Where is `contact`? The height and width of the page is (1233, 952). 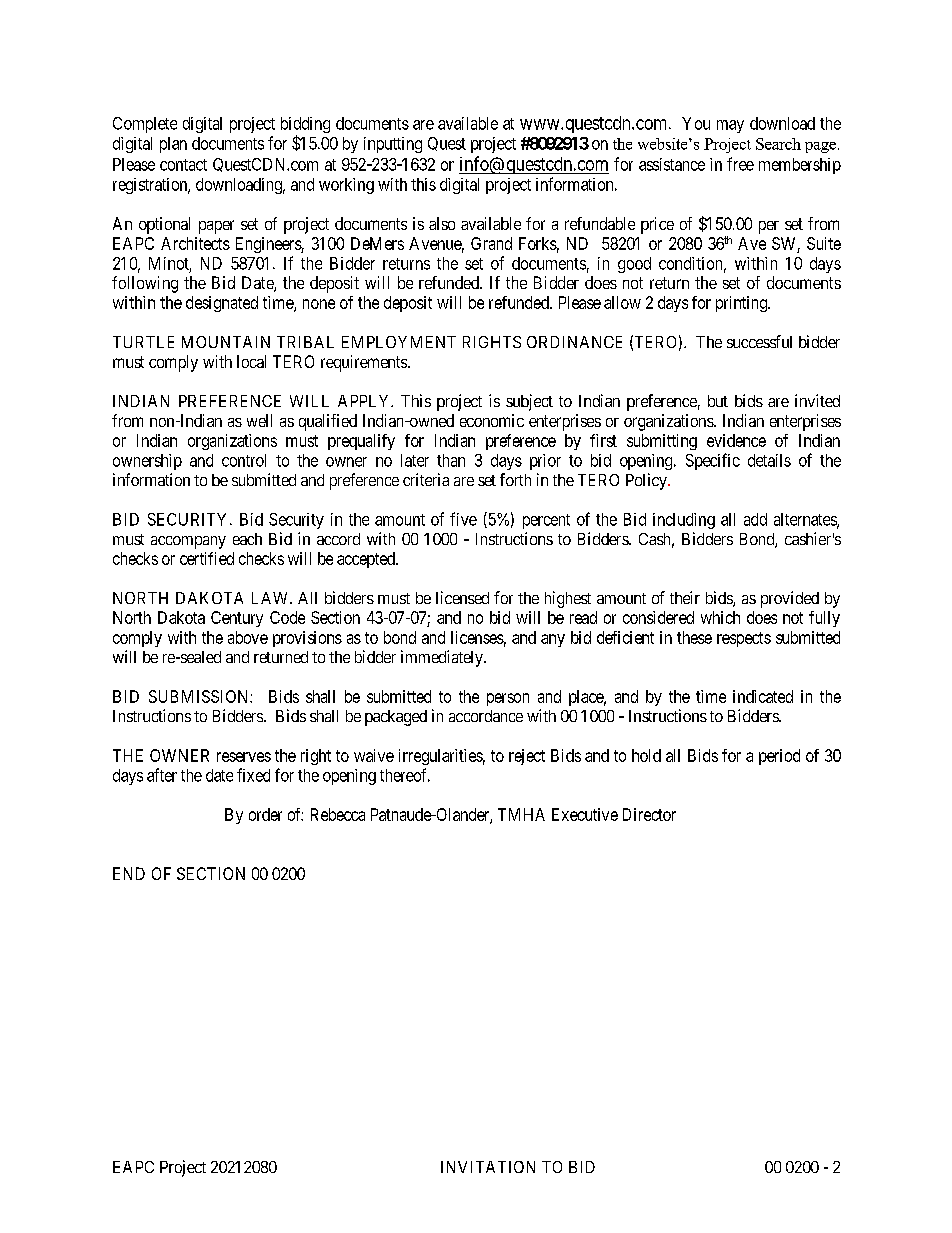
contact is located at coordinates (183, 165).
